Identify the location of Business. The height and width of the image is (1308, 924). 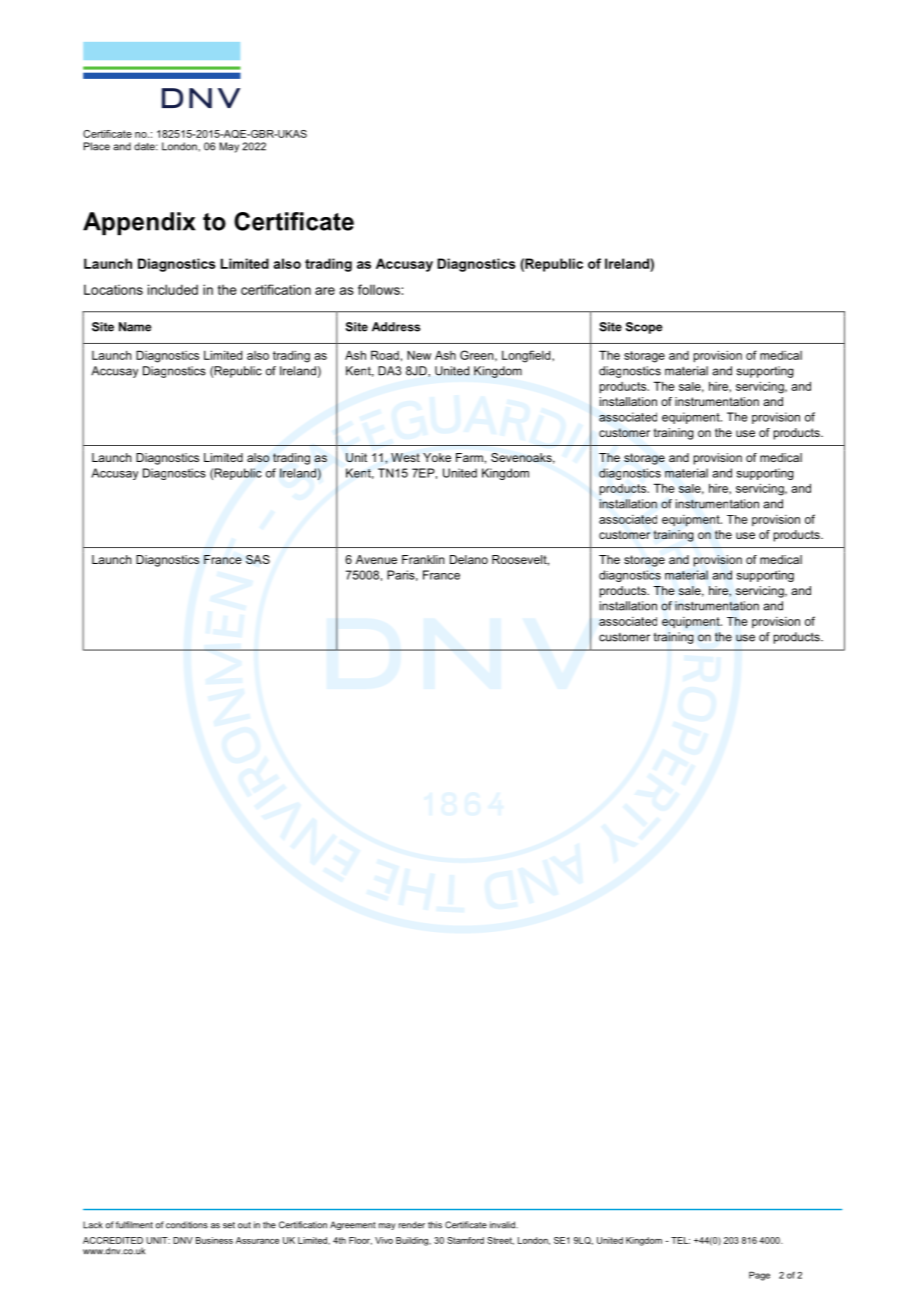
(214, 1240).
